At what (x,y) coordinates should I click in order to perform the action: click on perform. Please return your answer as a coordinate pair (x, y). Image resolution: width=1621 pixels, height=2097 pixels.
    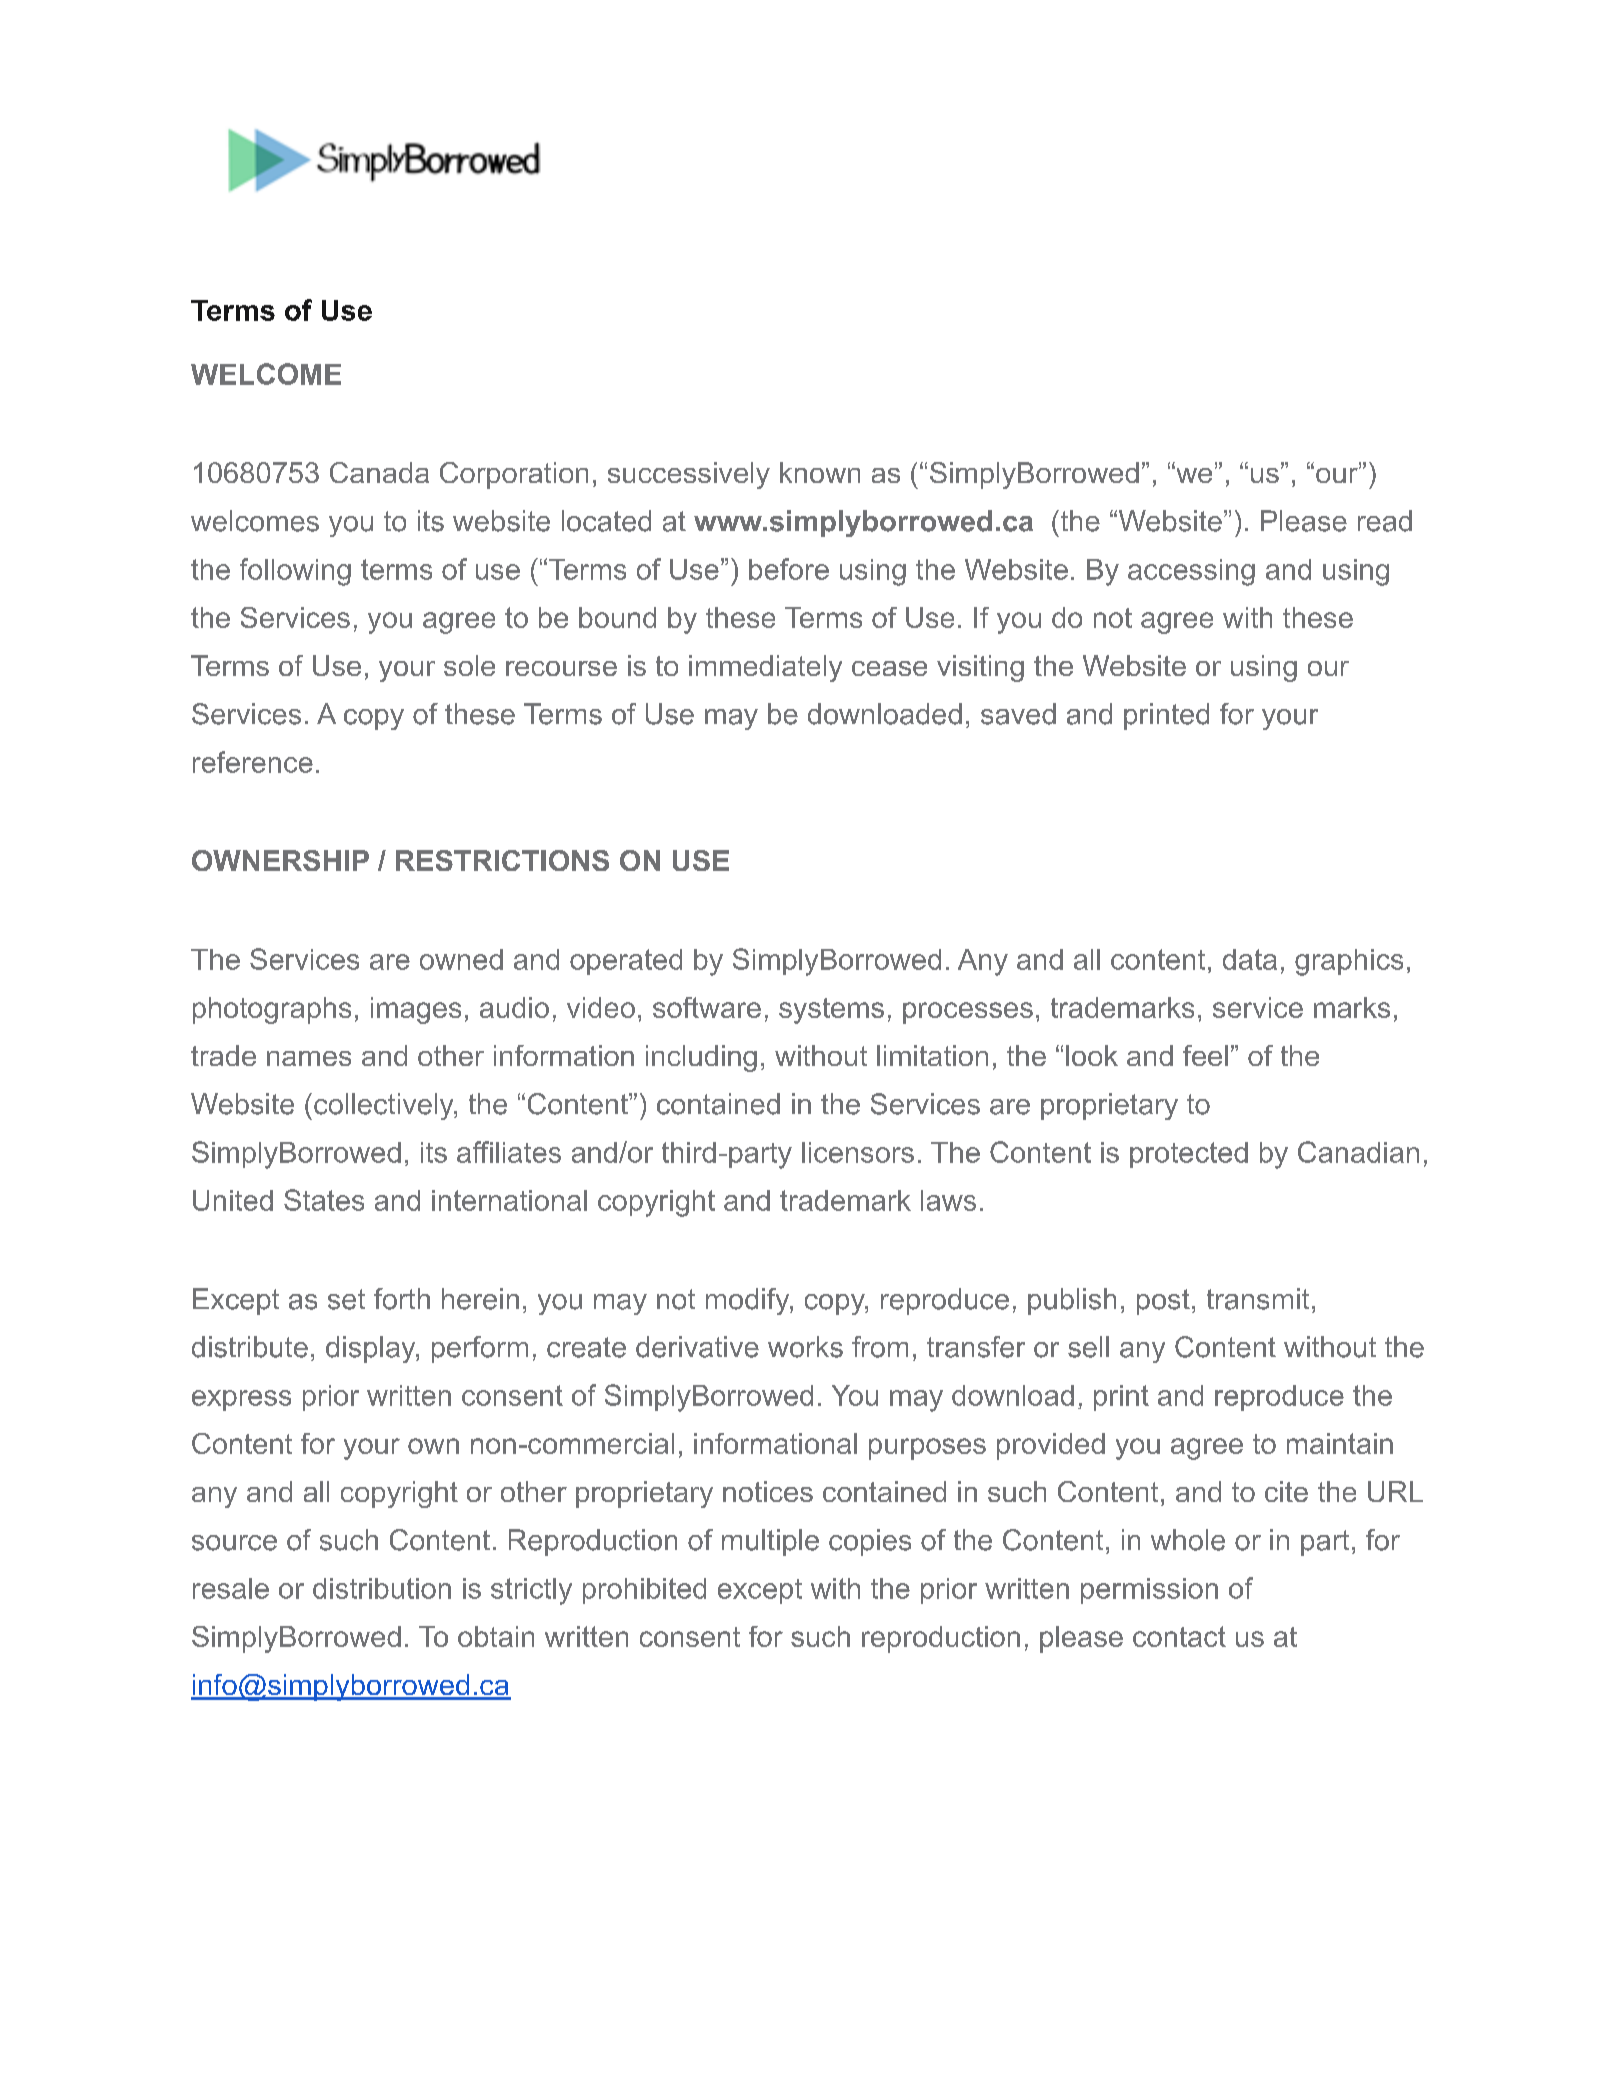
    Looking at the image, I should click on (480, 1349).
